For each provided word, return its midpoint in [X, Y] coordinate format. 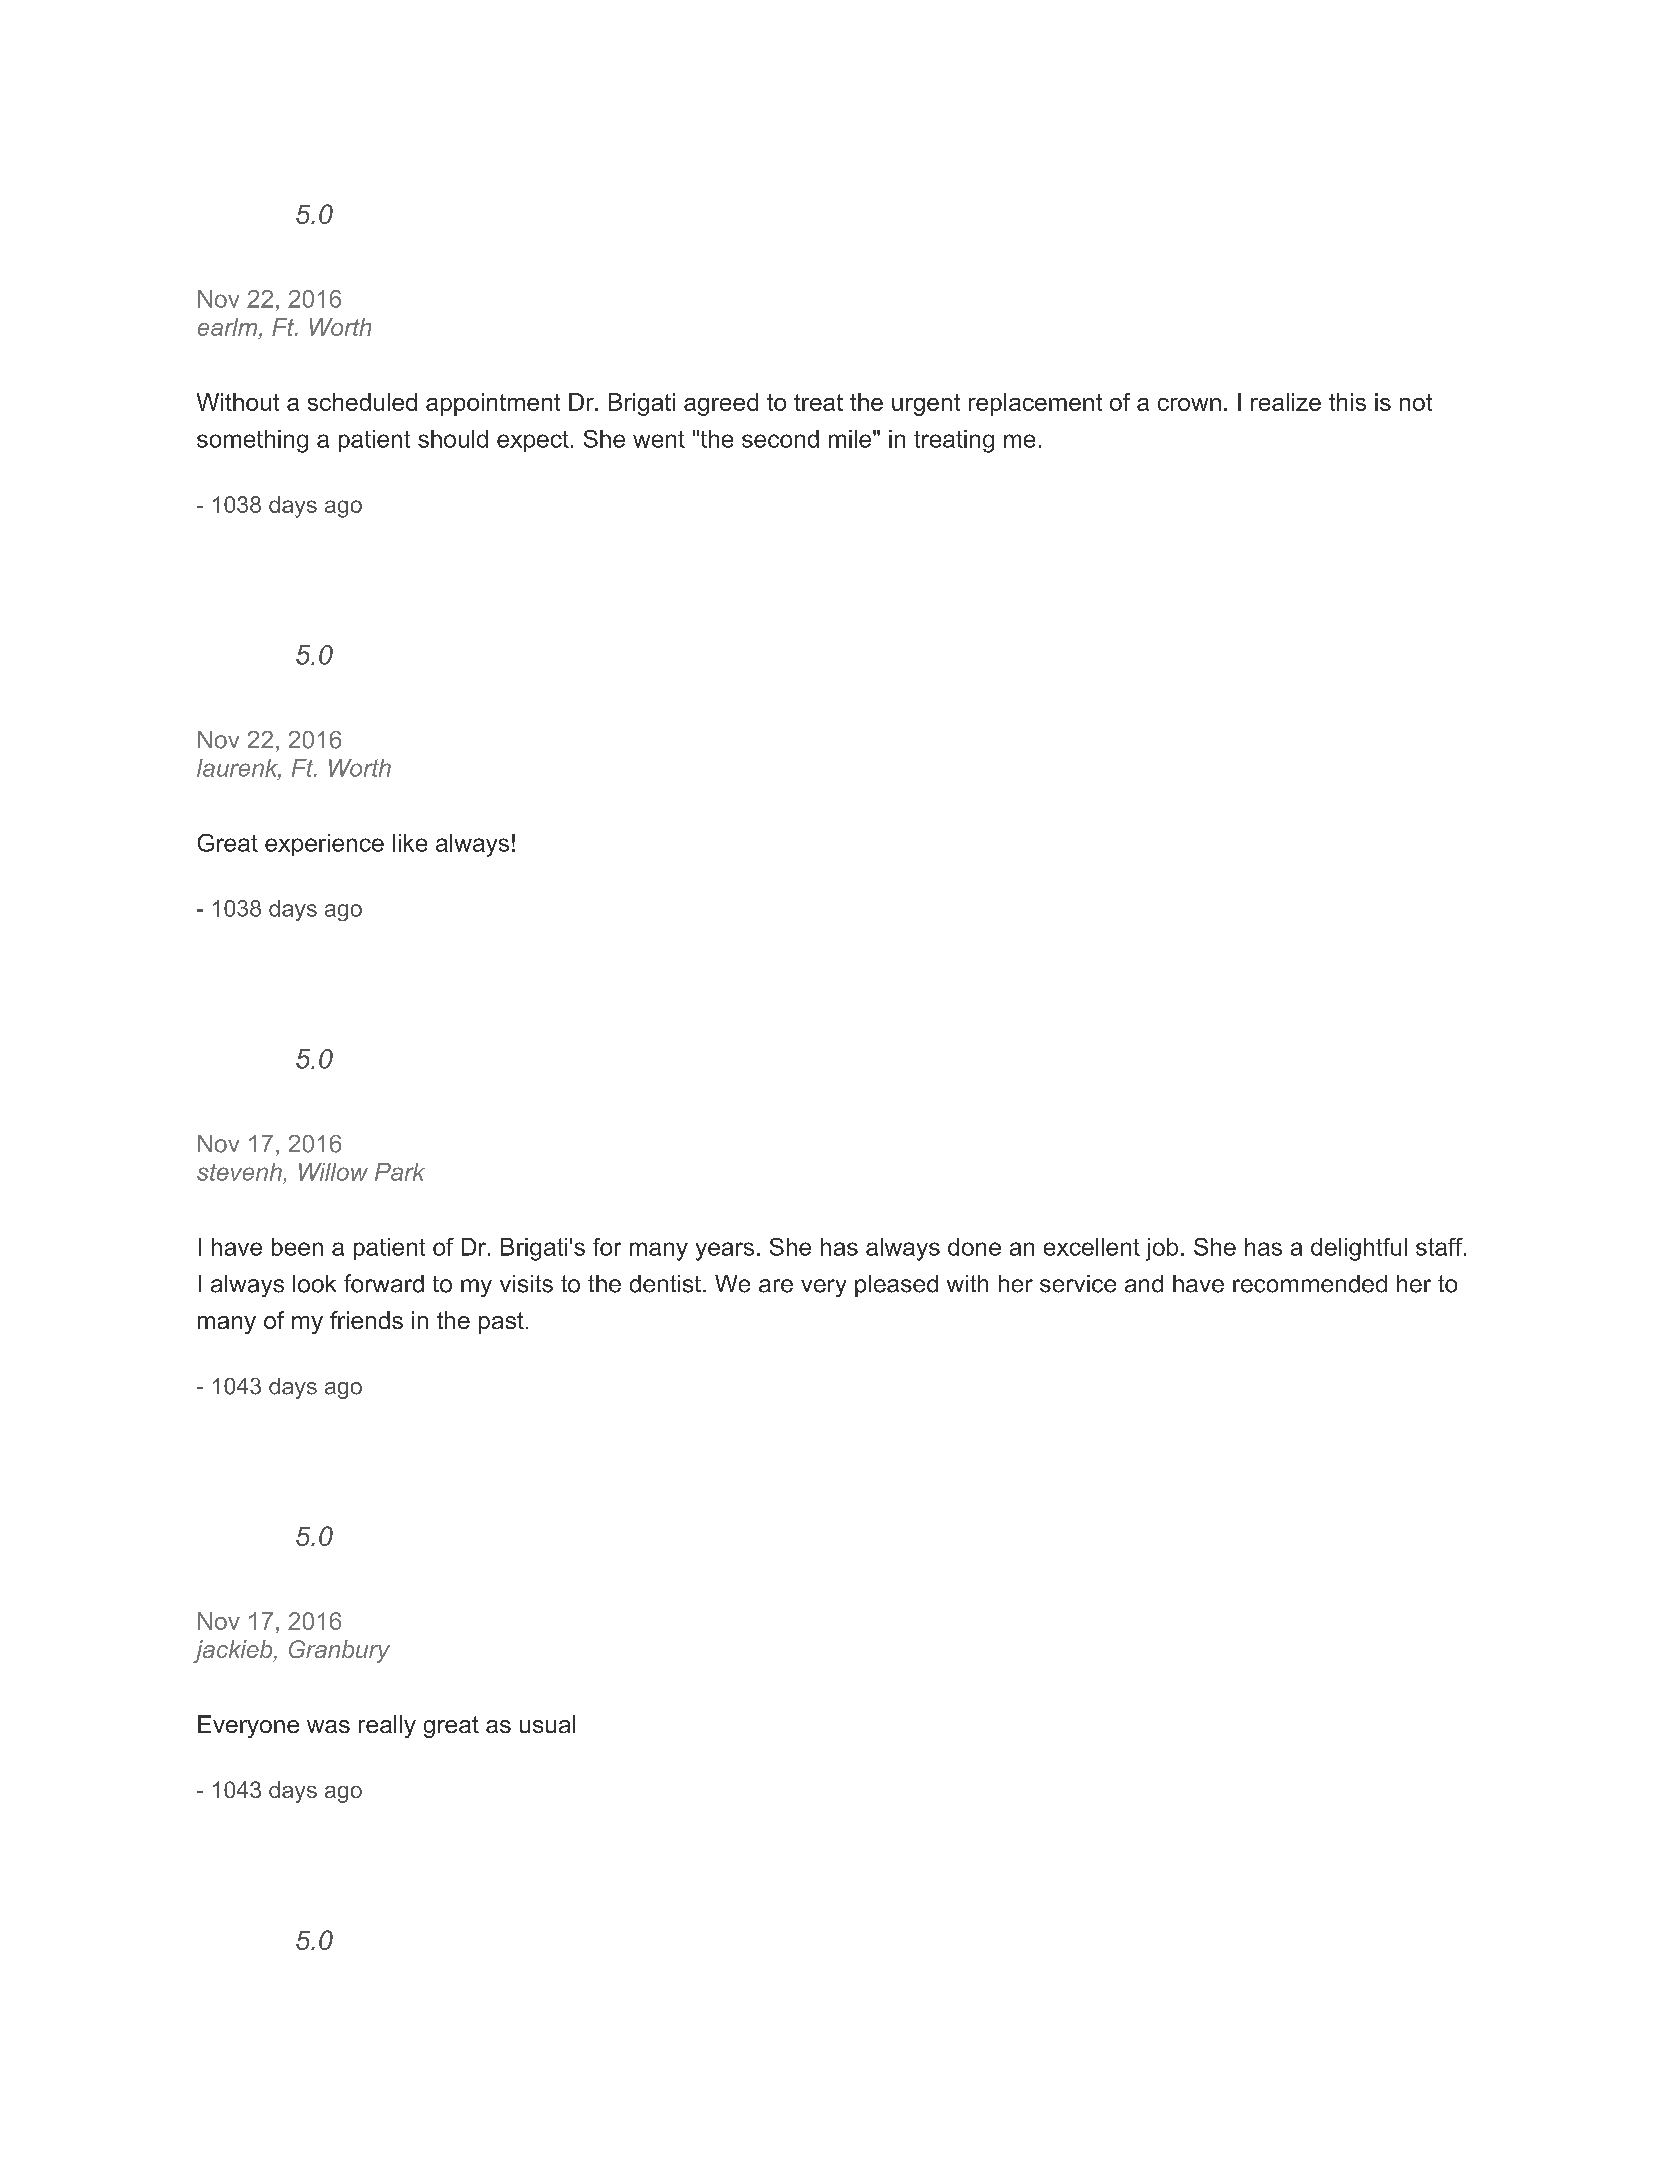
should [453, 439]
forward [384, 1283]
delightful [1359, 1249]
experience [324, 845]
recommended [1310, 1284]
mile [850, 439]
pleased [896, 1286]
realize [1286, 402]
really [387, 1726]
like [410, 843]
